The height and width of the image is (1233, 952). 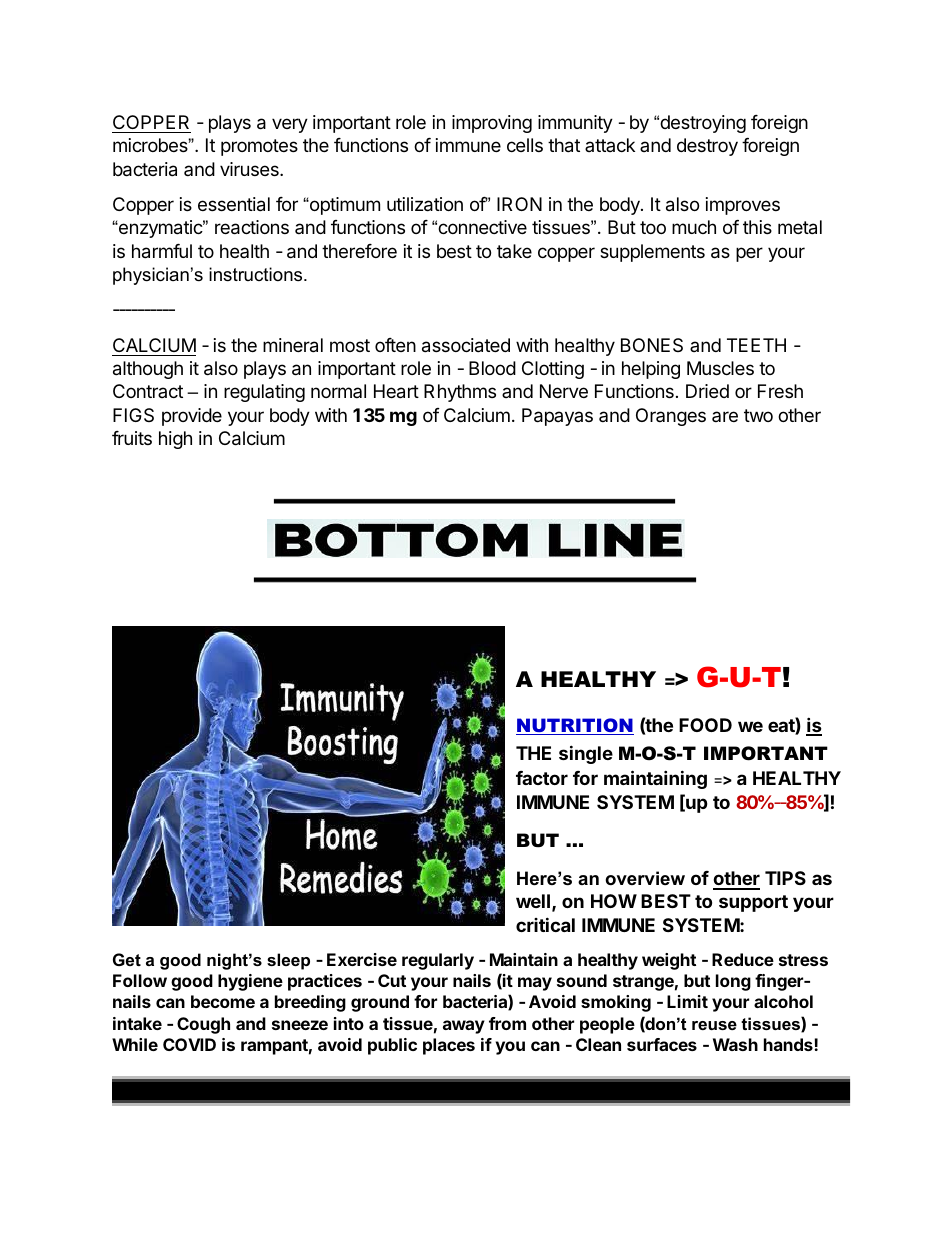 What do you see at coordinates (705, 725) in the image?
I see `FOOD` at bounding box center [705, 725].
